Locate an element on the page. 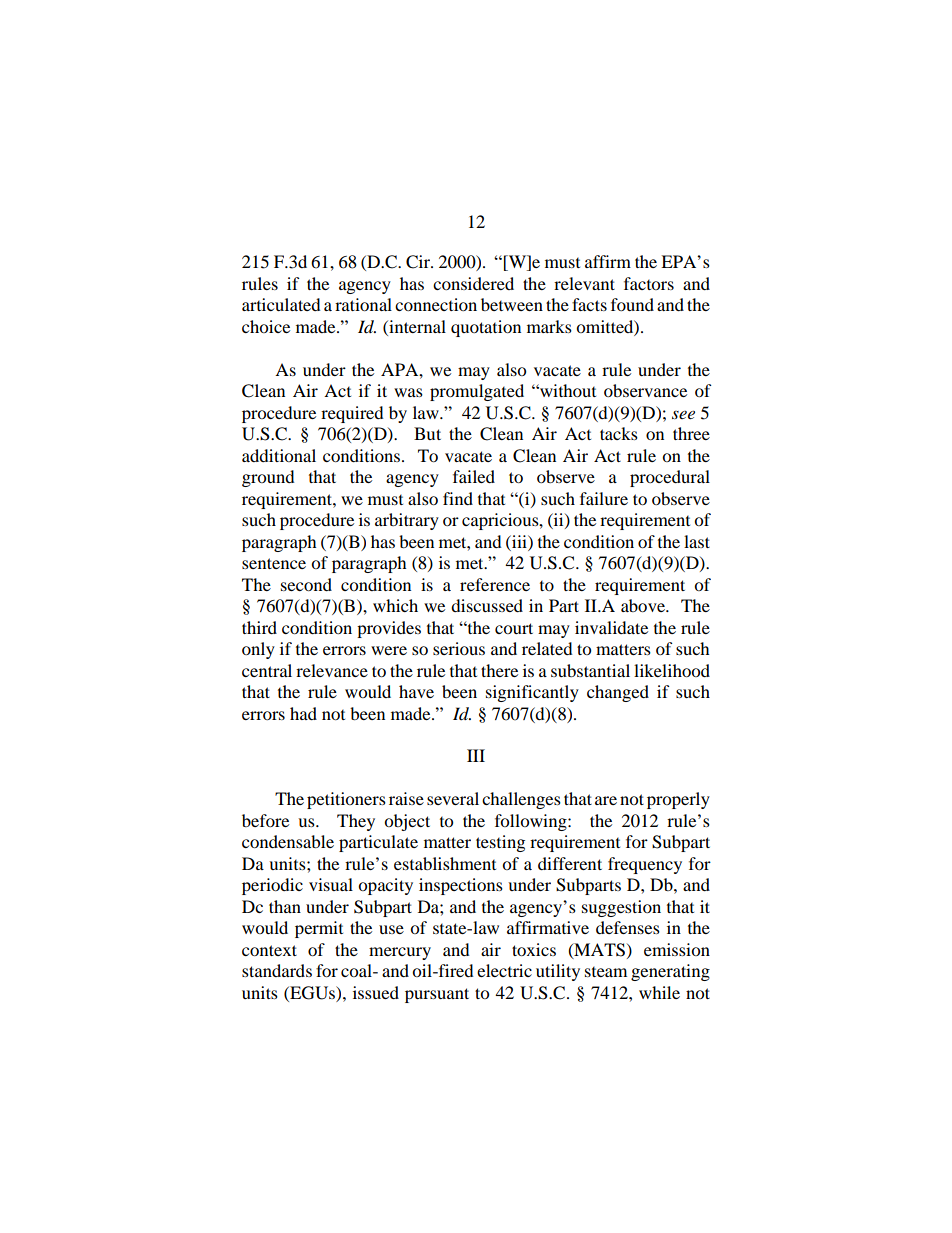  They is located at coordinates (356, 822).
